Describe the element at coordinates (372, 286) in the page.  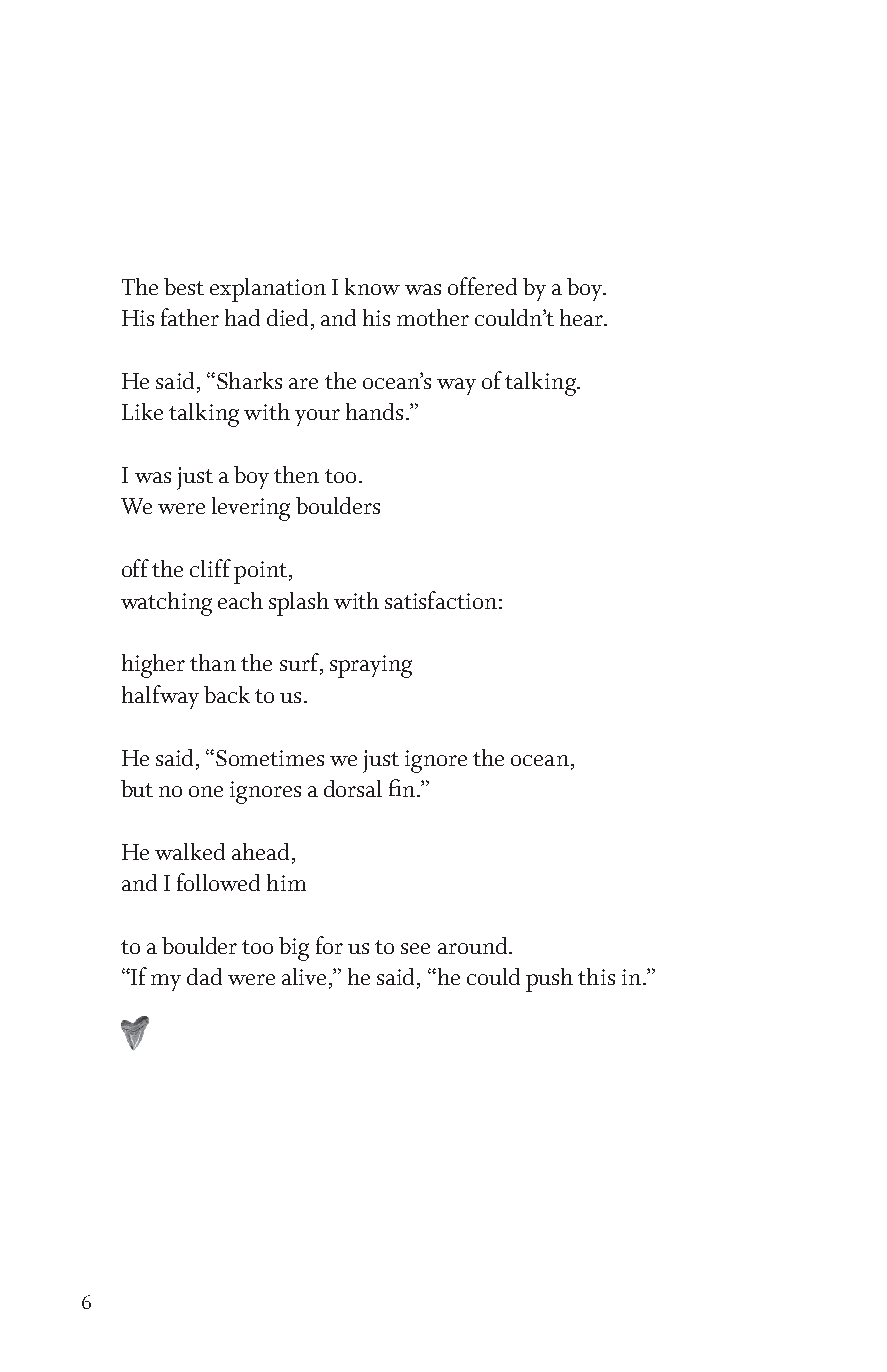
I see `know` at that location.
